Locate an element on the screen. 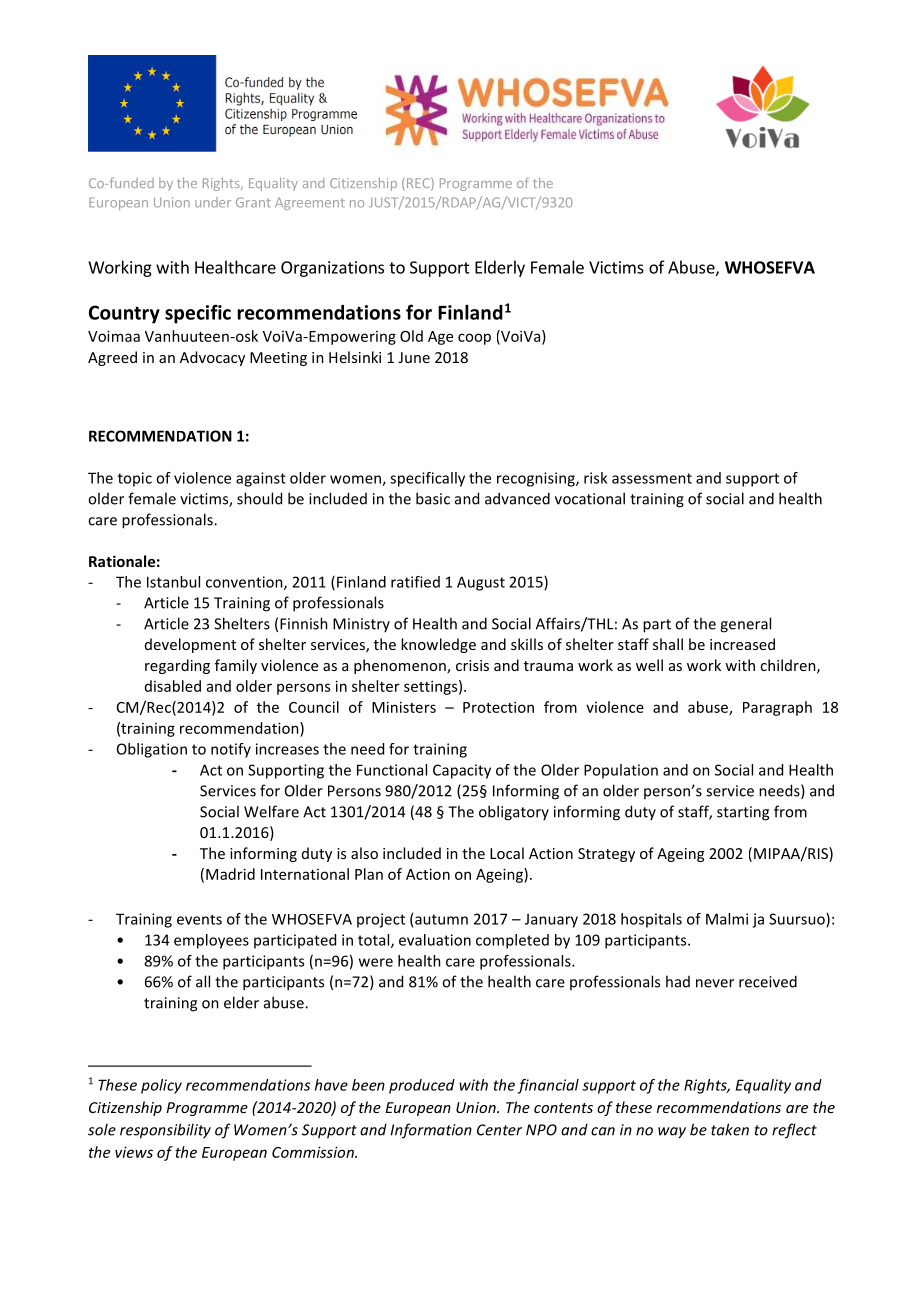 The image size is (924, 1308). Istanbul is located at coordinates (173, 582).
